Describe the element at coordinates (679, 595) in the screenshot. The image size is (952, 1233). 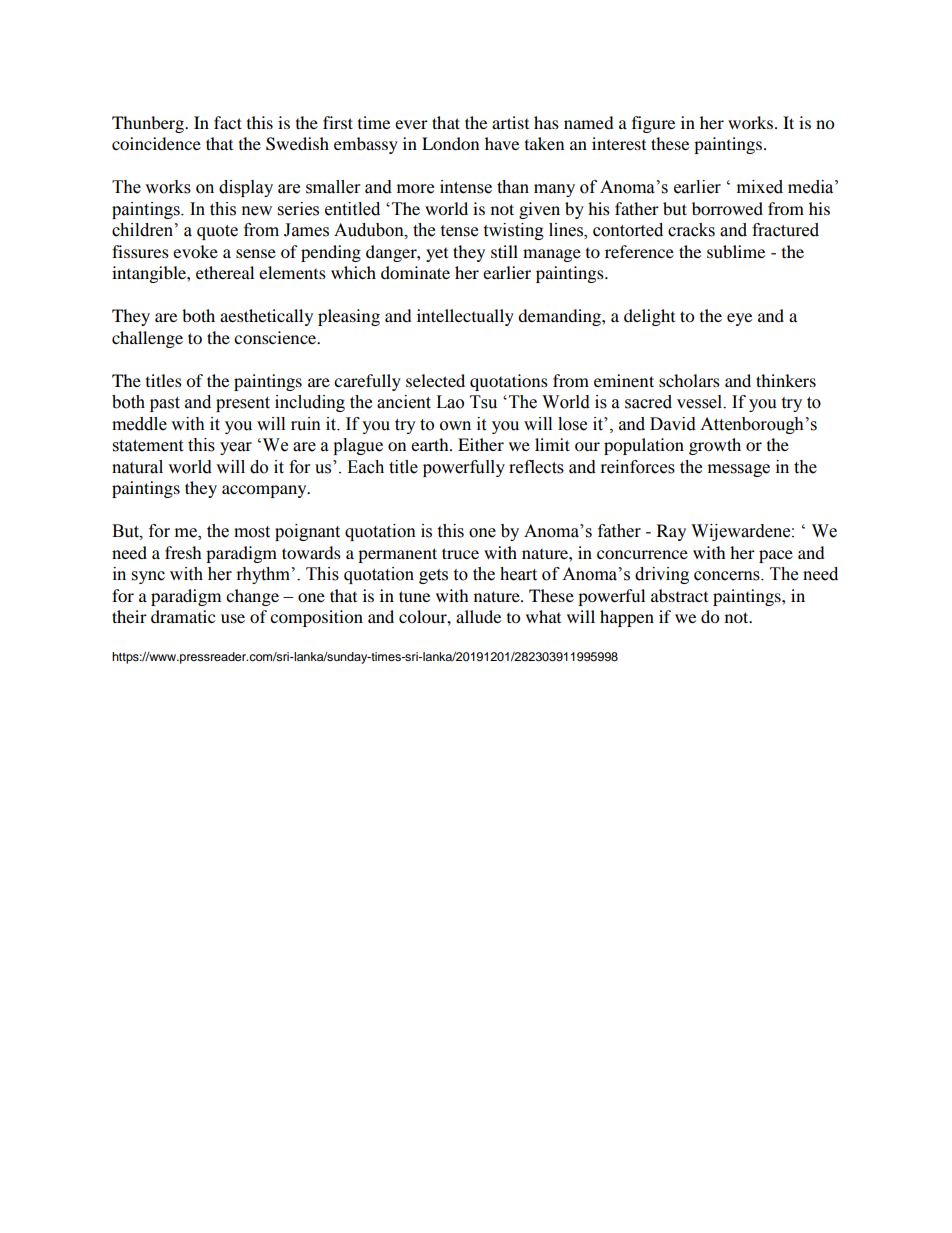
I see `abstract` at that location.
